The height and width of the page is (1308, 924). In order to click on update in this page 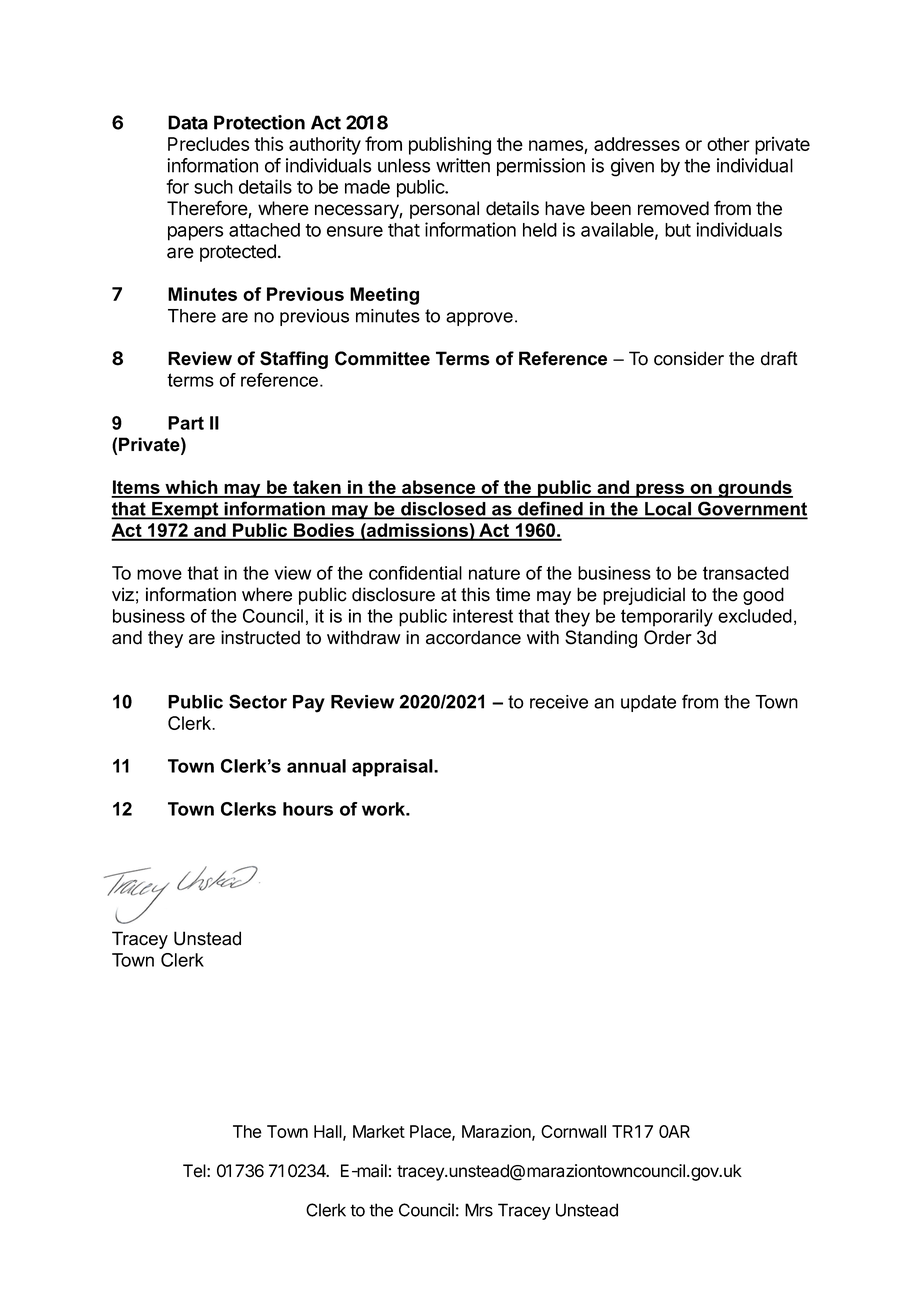, I will do `click(648, 703)`.
